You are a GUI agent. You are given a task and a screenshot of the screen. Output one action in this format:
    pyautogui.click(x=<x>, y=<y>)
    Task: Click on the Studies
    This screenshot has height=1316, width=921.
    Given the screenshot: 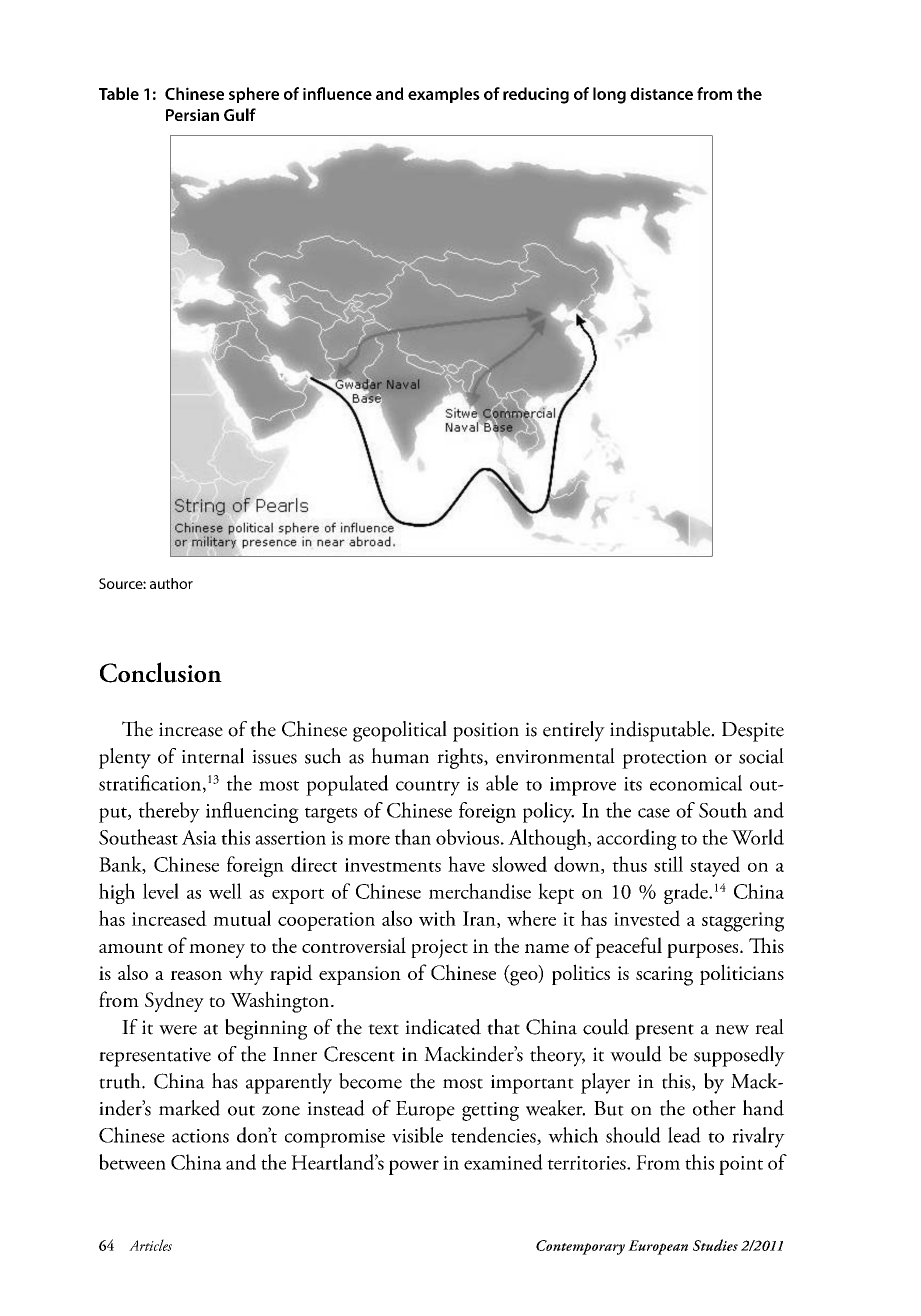 What is the action you would take?
    pyautogui.click(x=715, y=1245)
